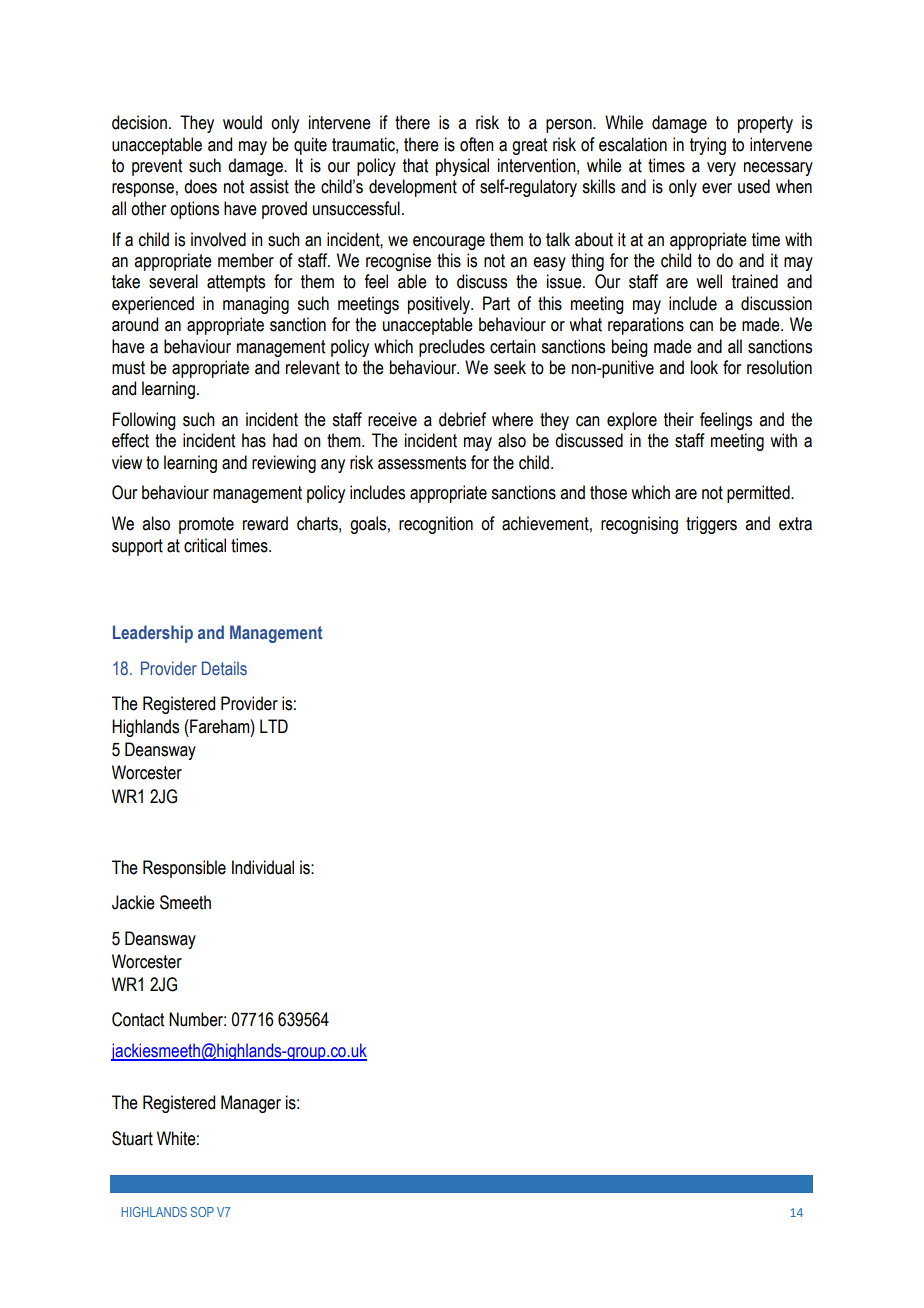  What do you see at coordinates (711, 525) in the screenshot?
I see `triggers` at bounding box center [711, 525].
